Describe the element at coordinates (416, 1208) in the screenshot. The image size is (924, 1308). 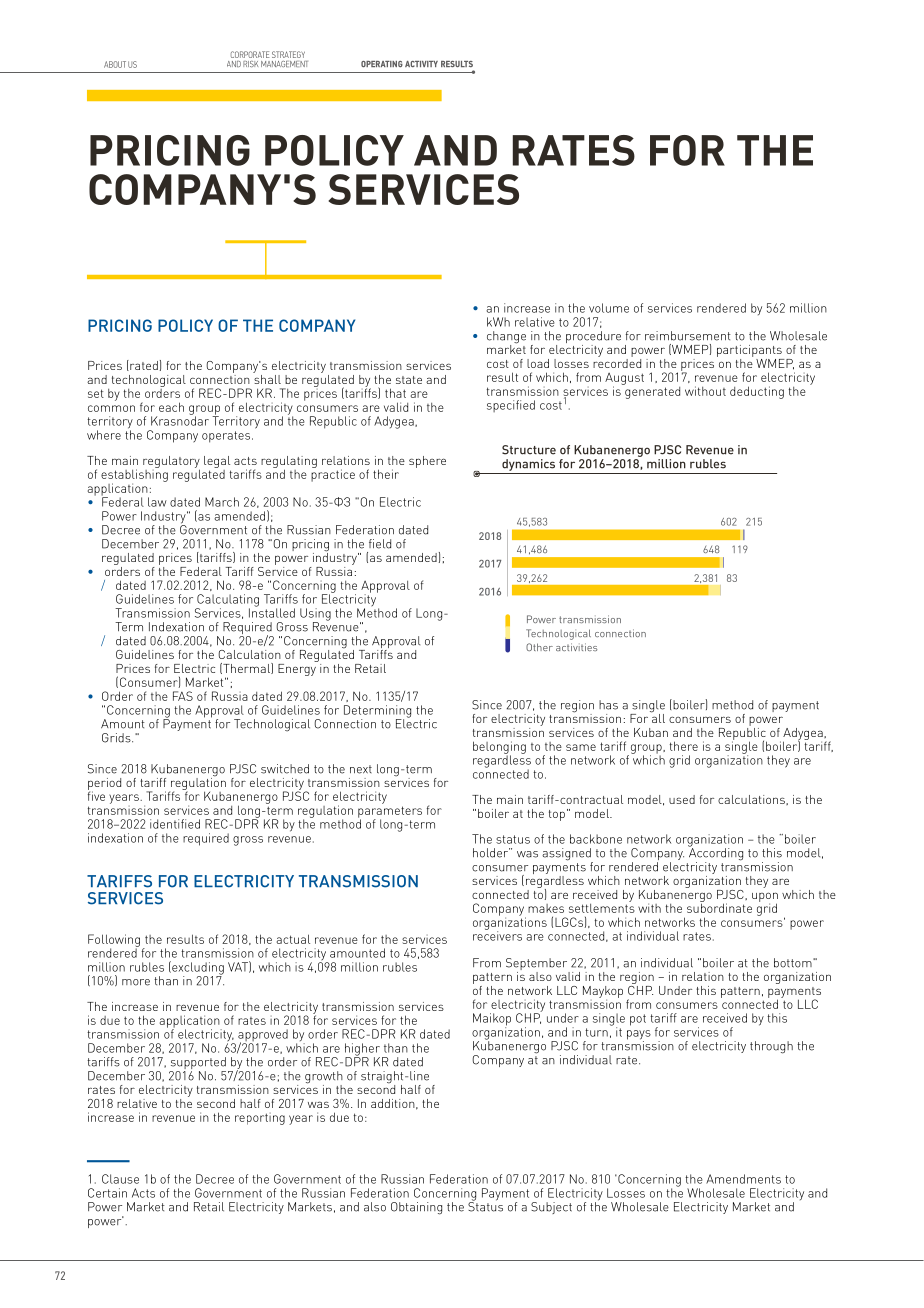
I see `Obtaining` at that location.
